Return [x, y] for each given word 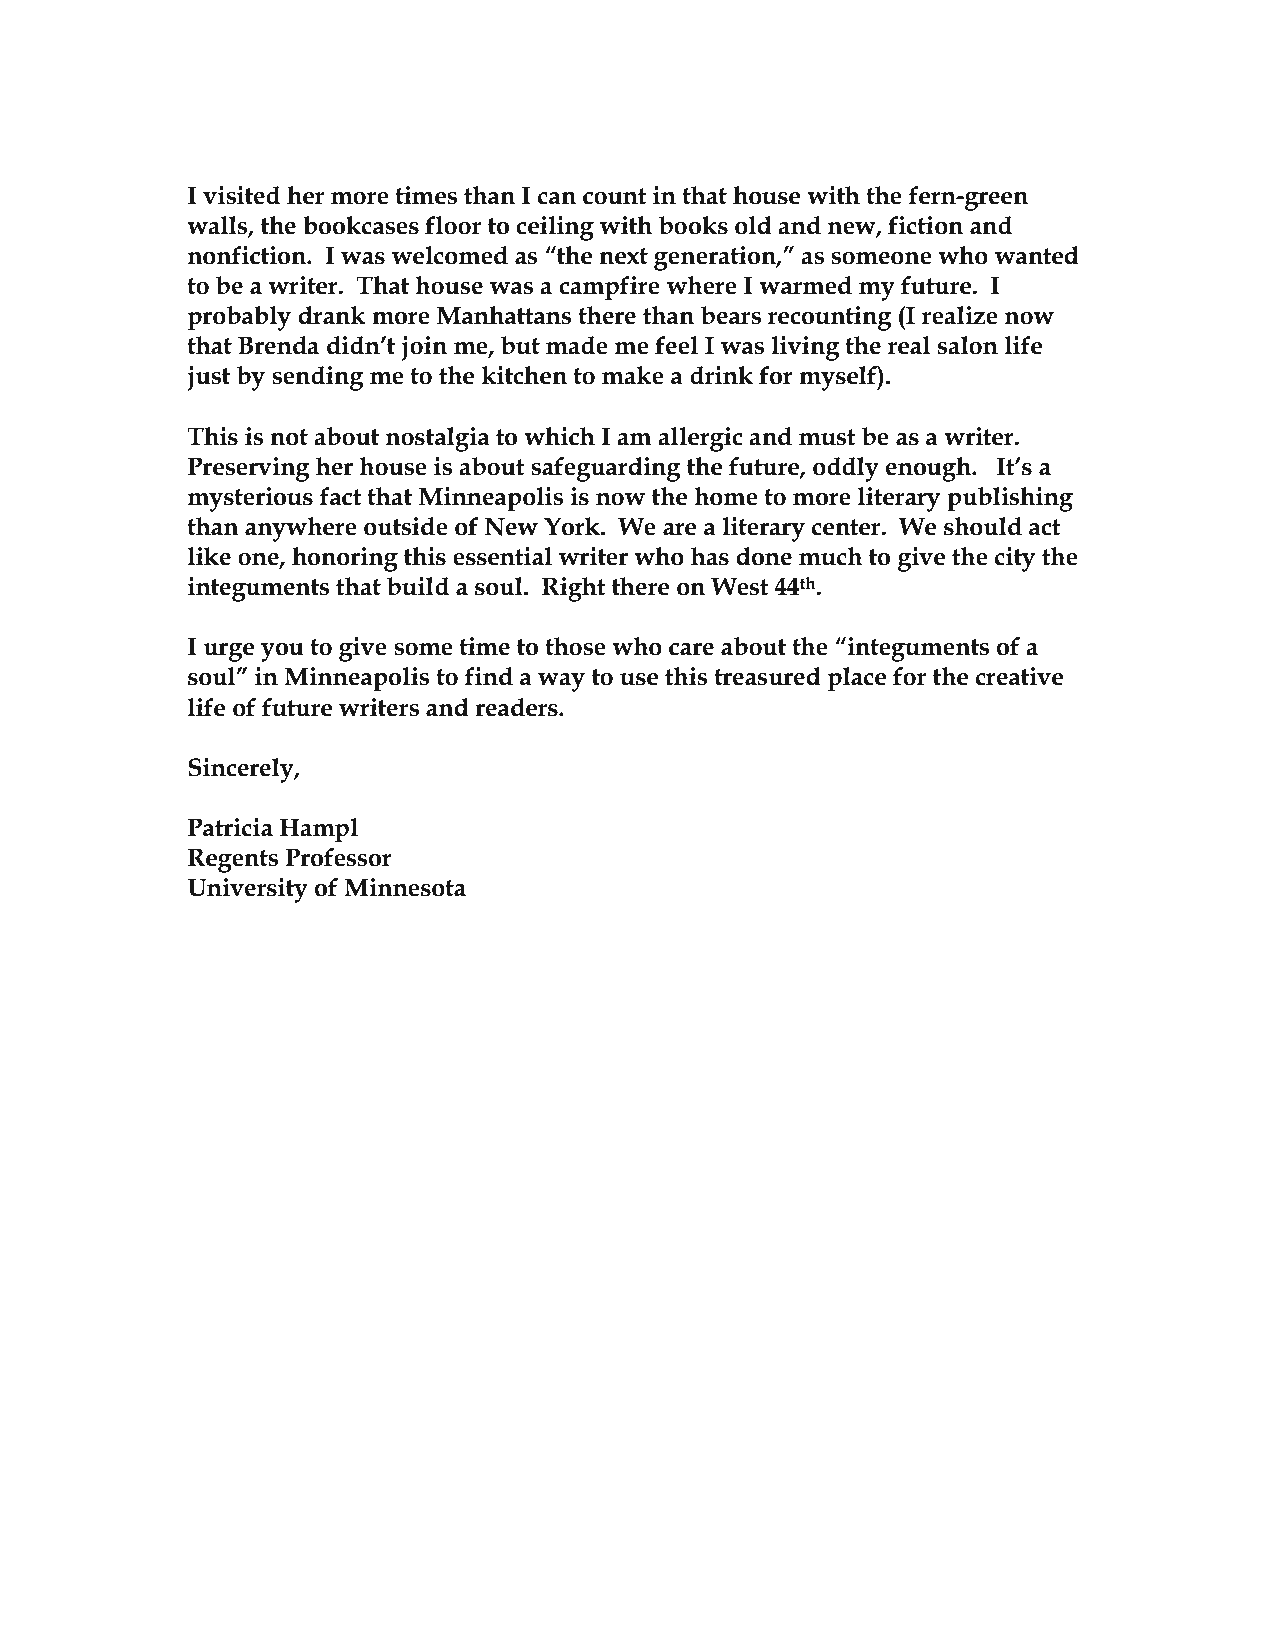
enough [930, 469]
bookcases [361, 225]
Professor [339, 857]
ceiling [555, 228]
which [559, 436]
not [289, 437]
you [282, 652]
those [575, 646]
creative [1019, 676]
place [857, 679]
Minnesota [405, 887]
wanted [1036, 255]
